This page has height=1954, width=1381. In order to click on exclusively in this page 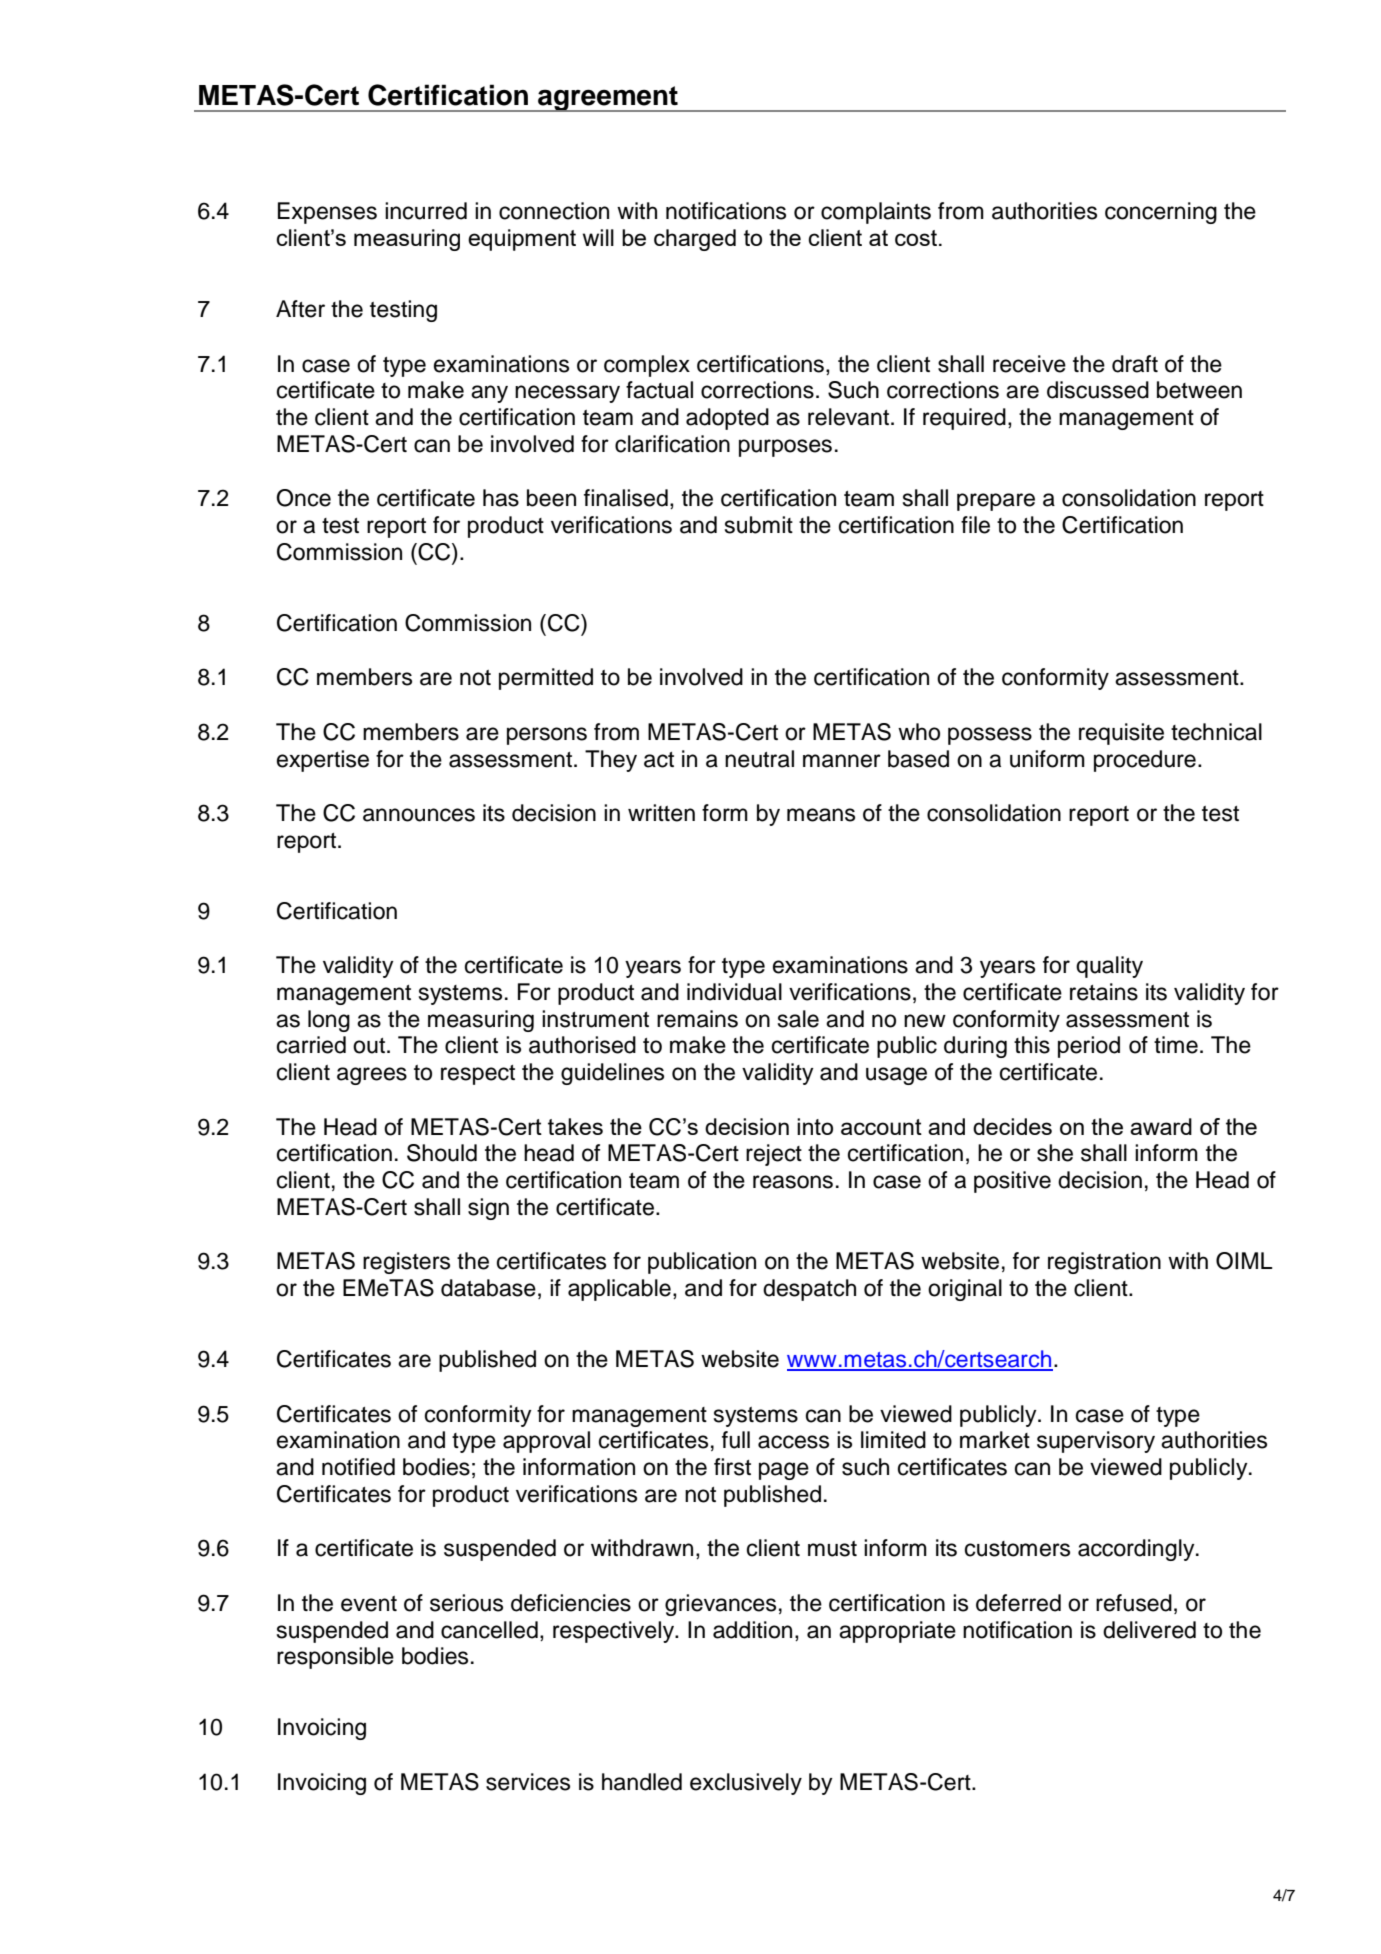, I will do `click(746, 1784)`.
